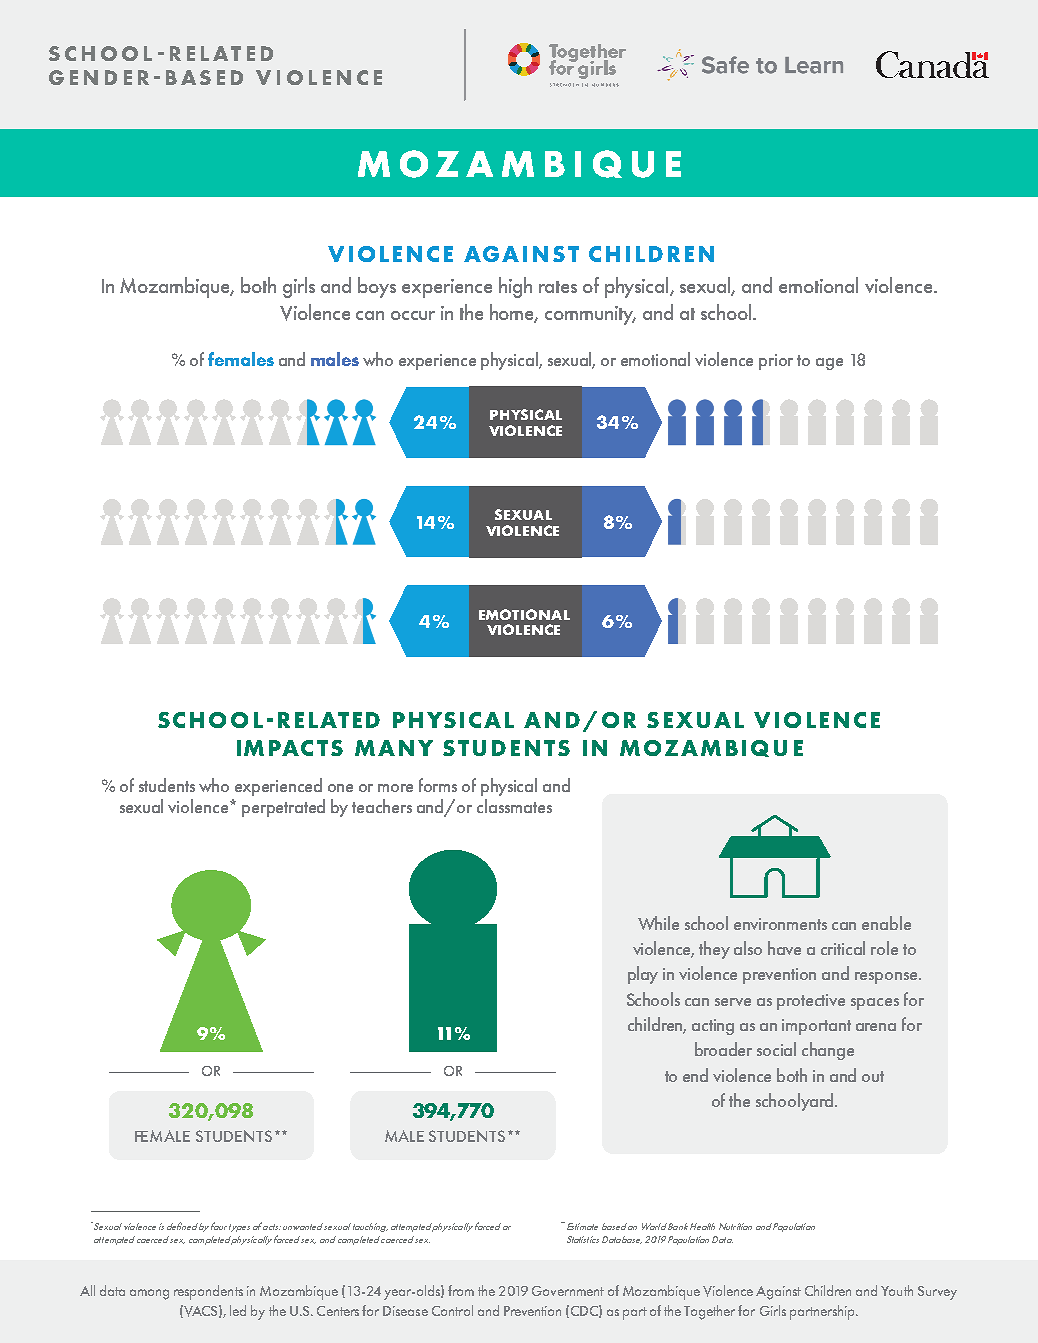 Image resolution: width=1038 pixels, height=1343 pixels. I want to click on Government, so click(568, 1291).
